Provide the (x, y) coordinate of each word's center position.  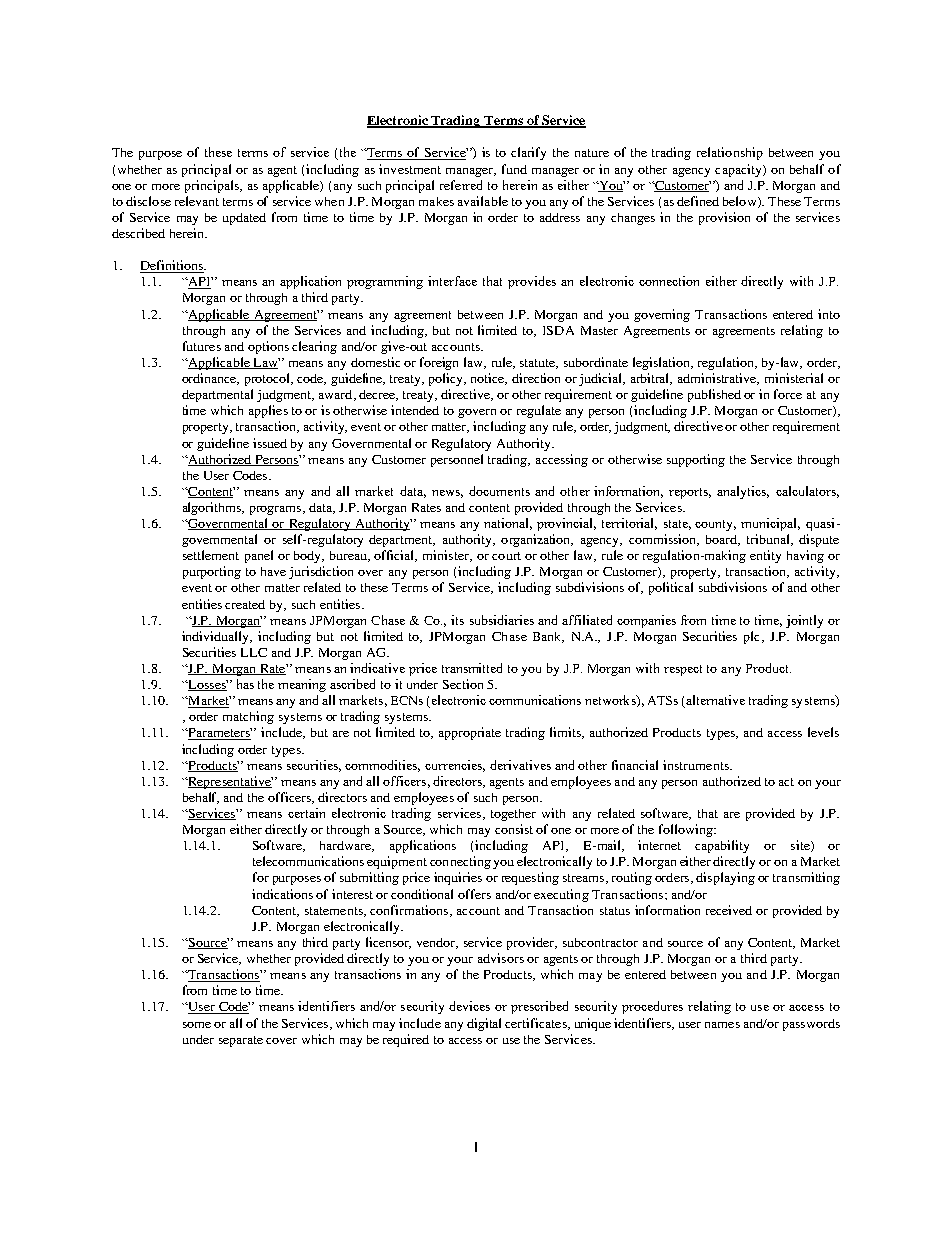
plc (753, 637)
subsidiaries (502, 620)
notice (489, 379)
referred (461, 185)
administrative (718, 379)
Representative (229, 782)
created (245, 604)
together (513, 815)
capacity (739, 170)
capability (722, 846)
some (197, 1025)
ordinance (210, 379)
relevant (197, 201)
